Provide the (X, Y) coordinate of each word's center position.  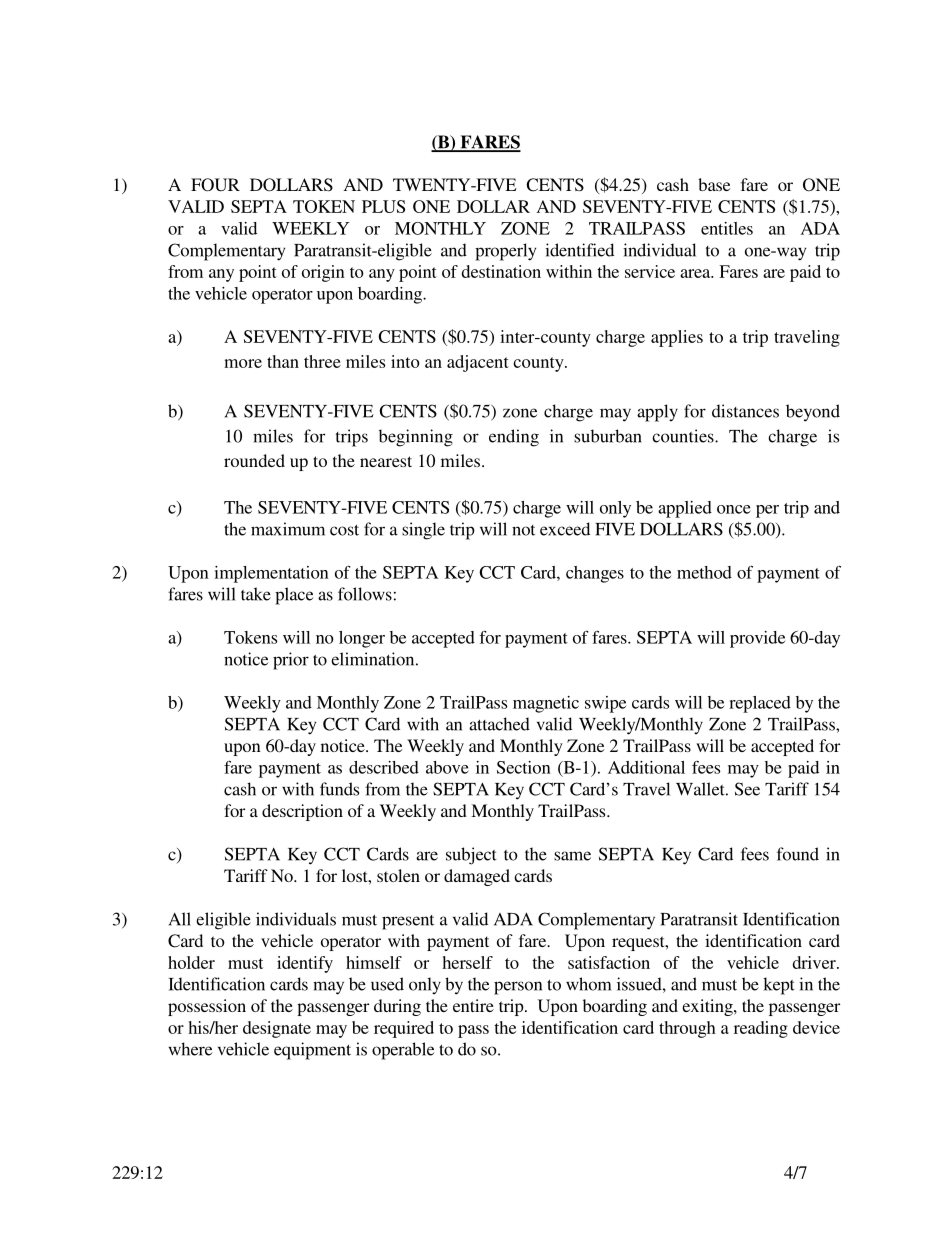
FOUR (215, 185)
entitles (727, 228)
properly (505, 252)
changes (595, 574)
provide (757, 639)
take (256, 594)
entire (473, 1005)
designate (277, 1029)
